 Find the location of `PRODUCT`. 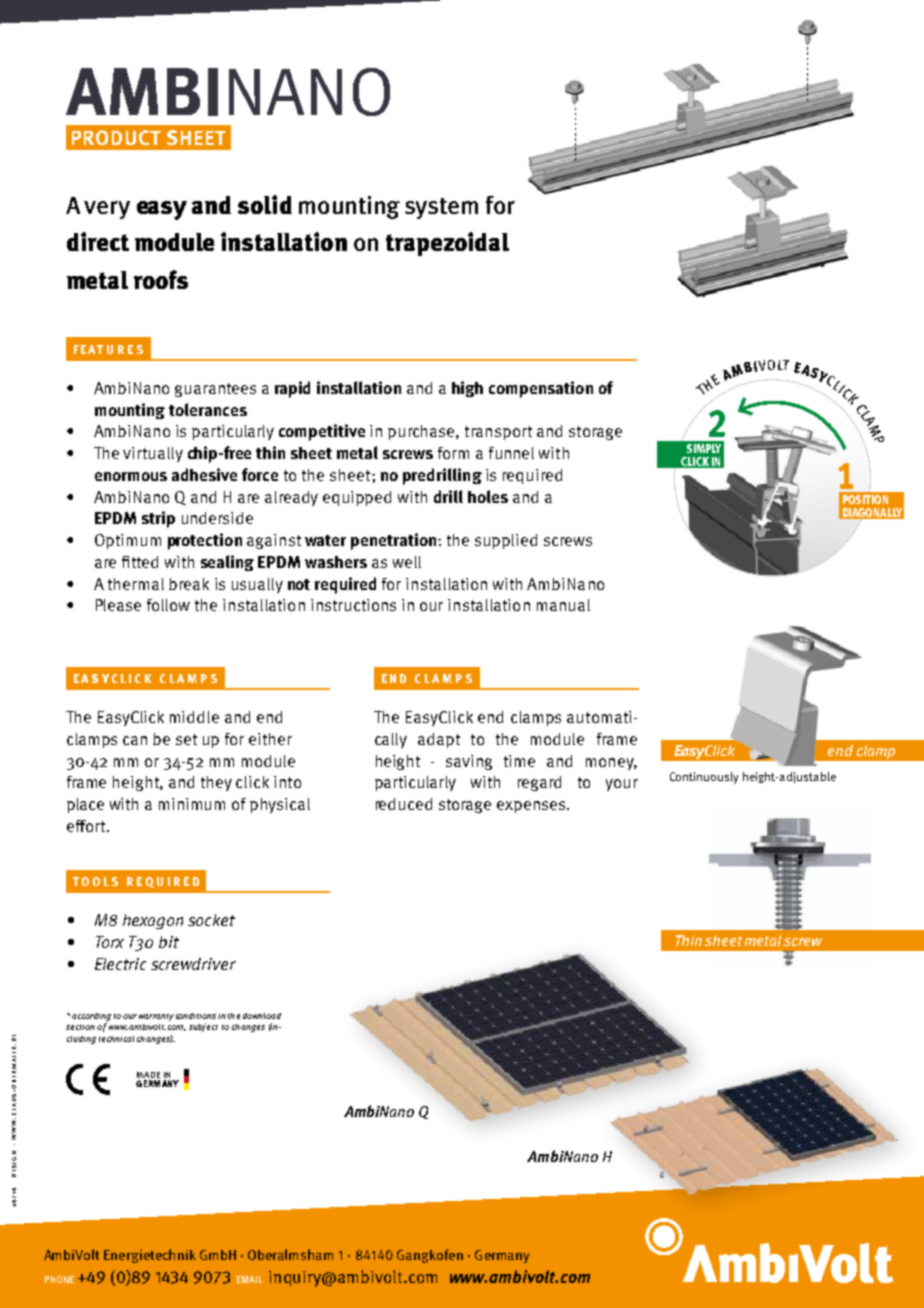

PRODUCT is located at coordinates (116, 137).
